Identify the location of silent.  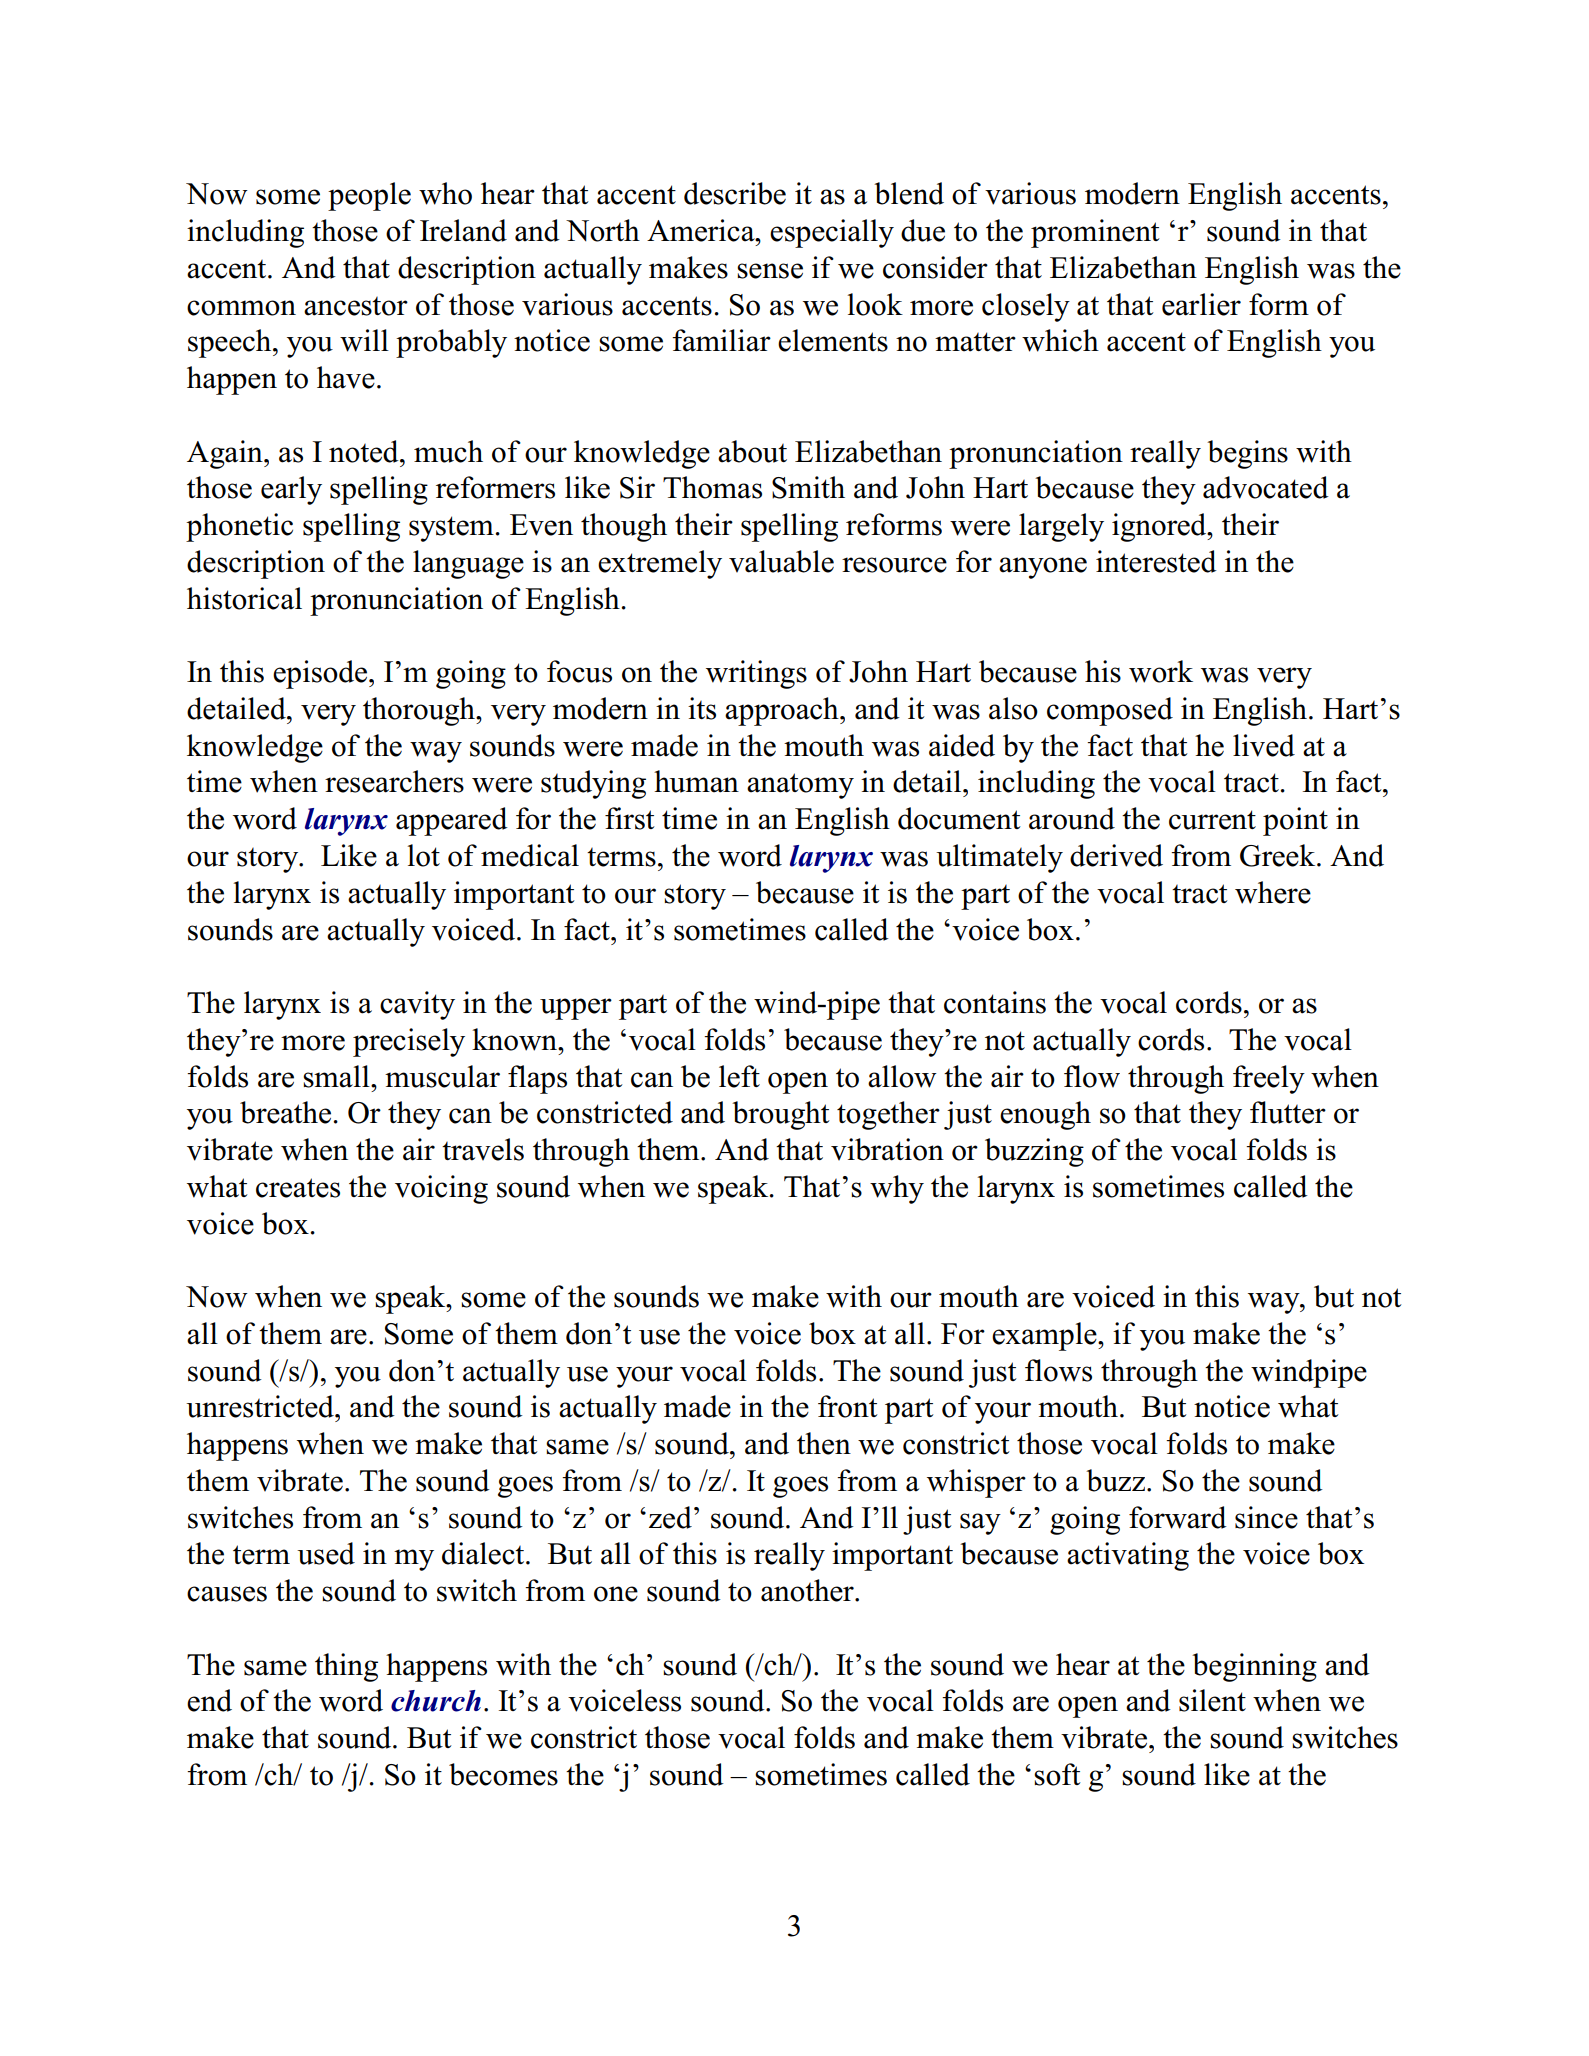
(1212, 1700).
